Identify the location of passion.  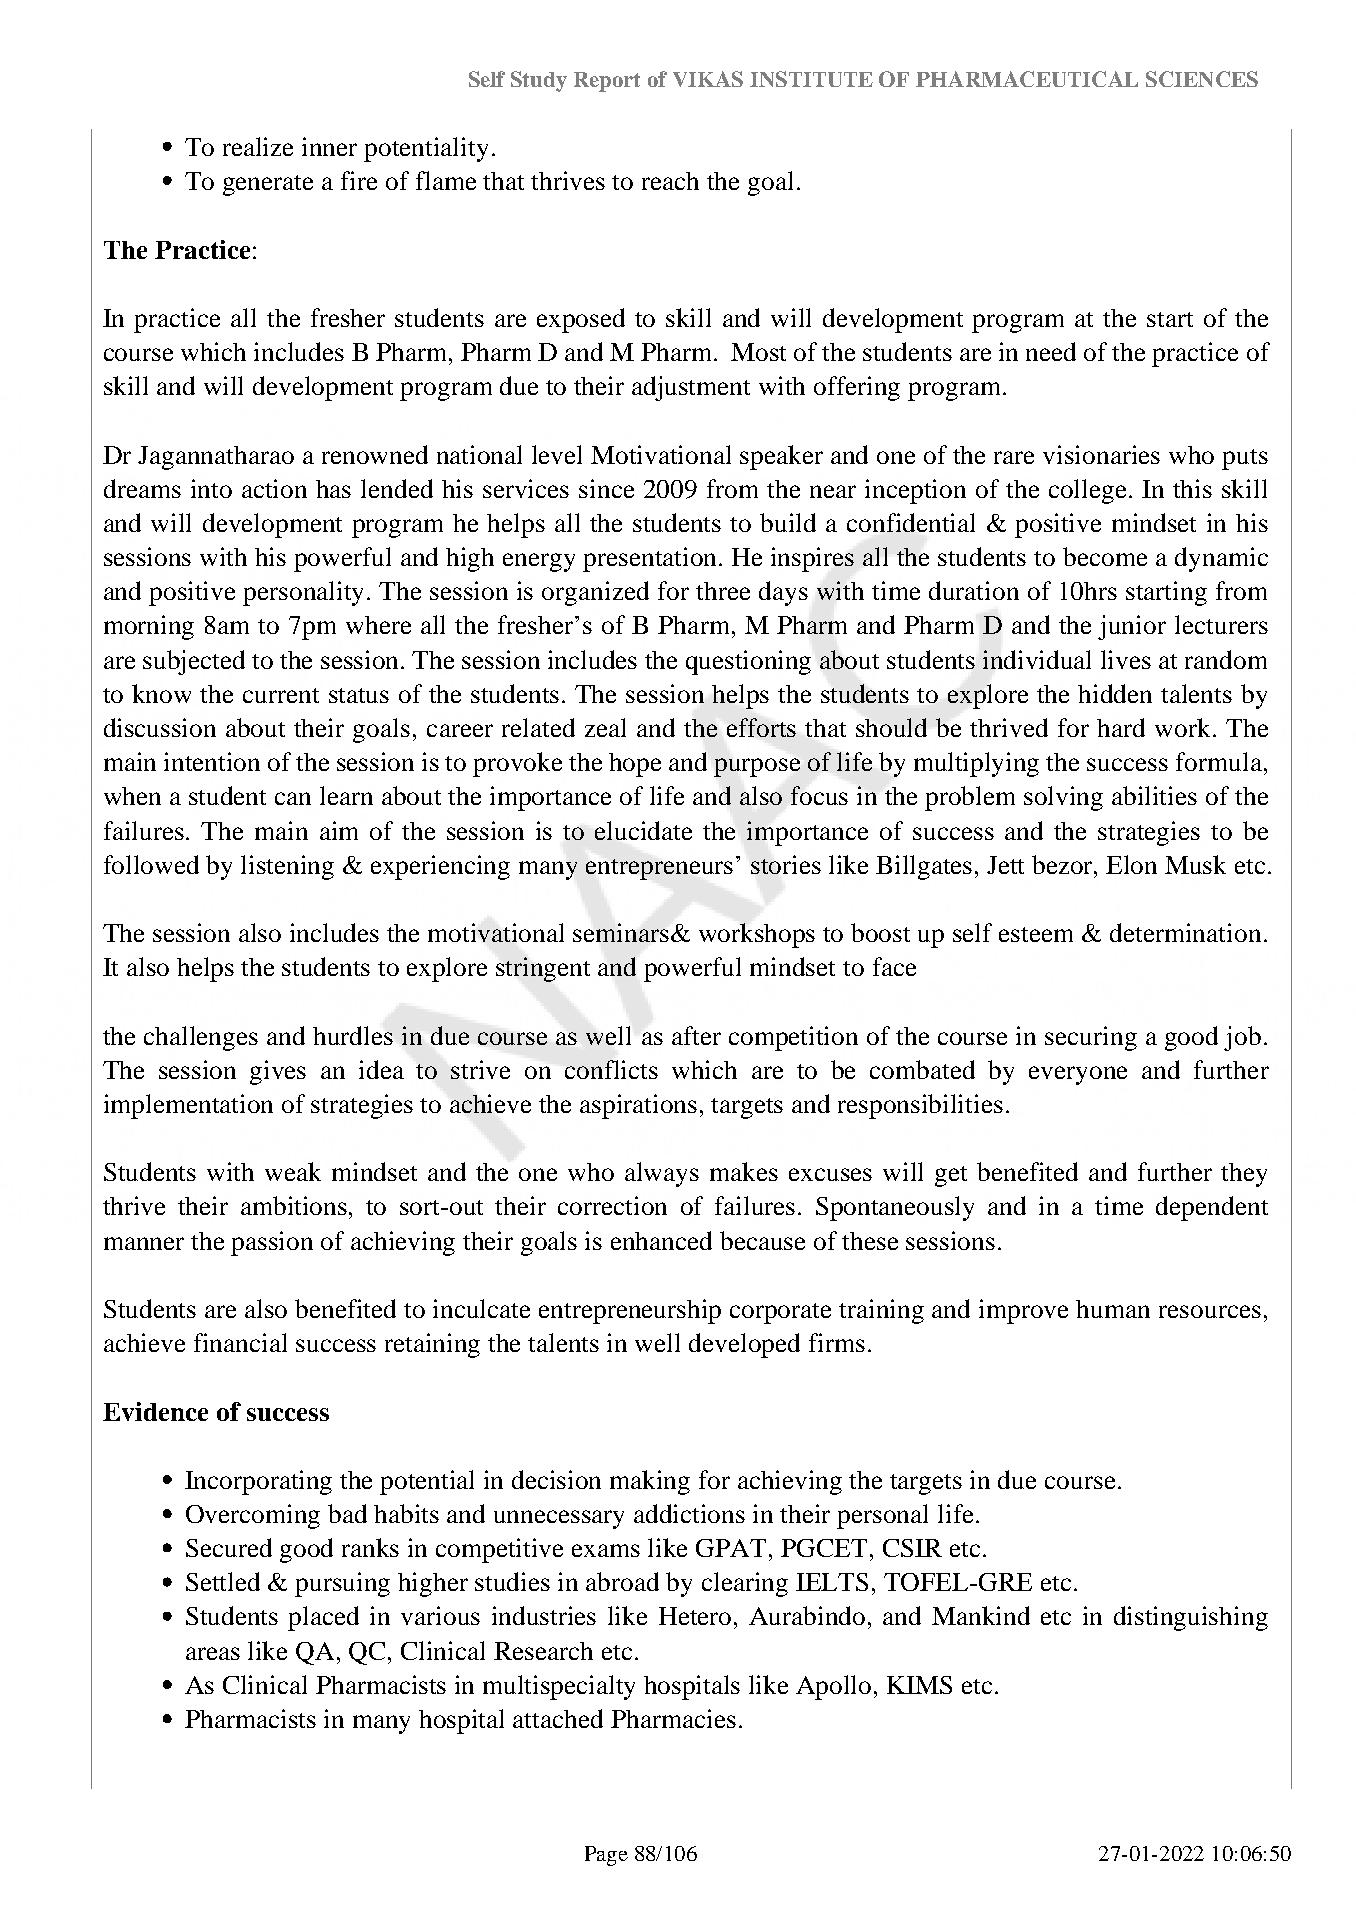
(272, 1243).
